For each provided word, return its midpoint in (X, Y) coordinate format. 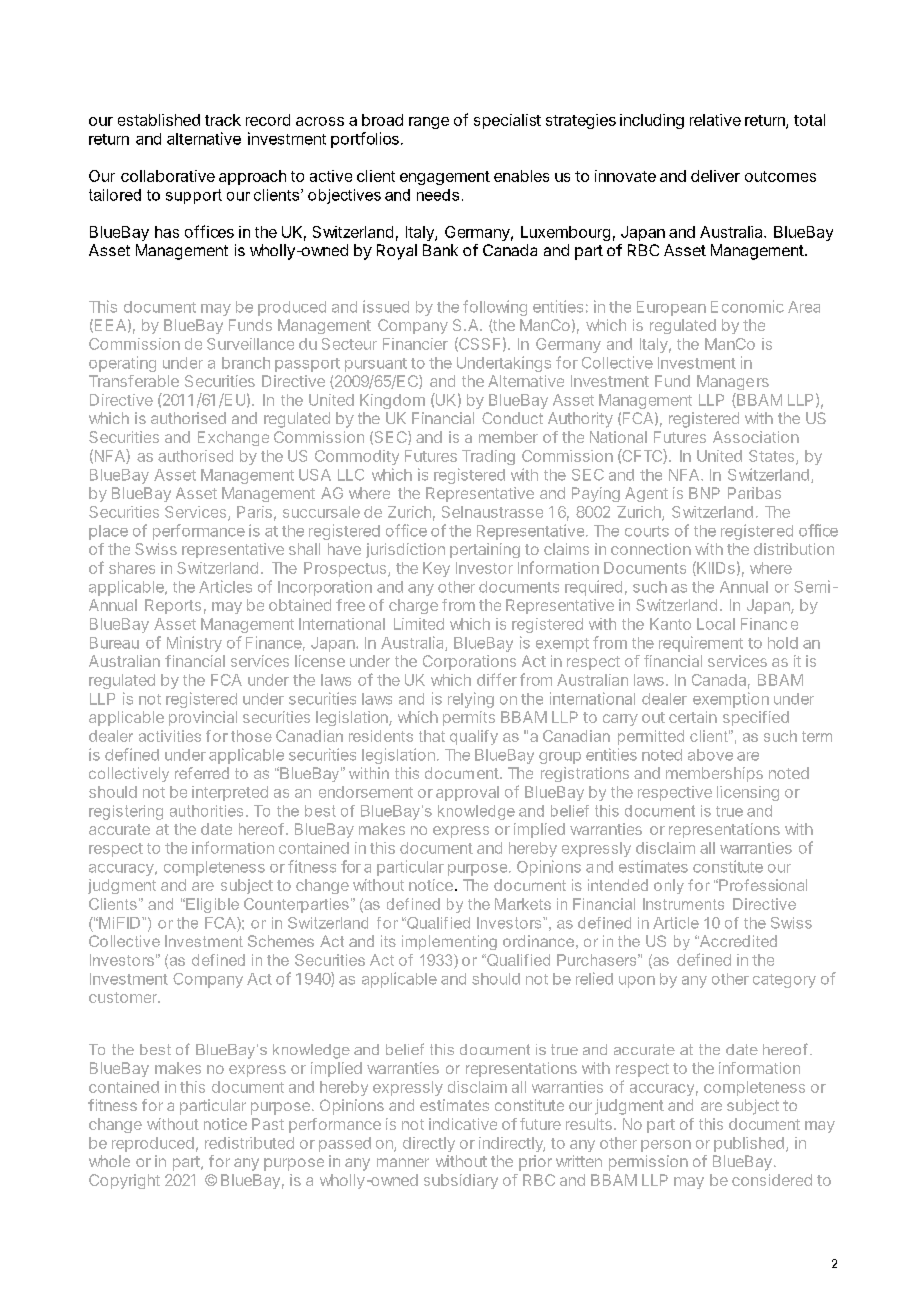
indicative (463, 1124)
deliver (715, 176)
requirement (701, 644)
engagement (445, 178)
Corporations (469, 662)
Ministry (194, 644)
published (749, 1144)
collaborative (168, 176)
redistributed (249, 1143)
